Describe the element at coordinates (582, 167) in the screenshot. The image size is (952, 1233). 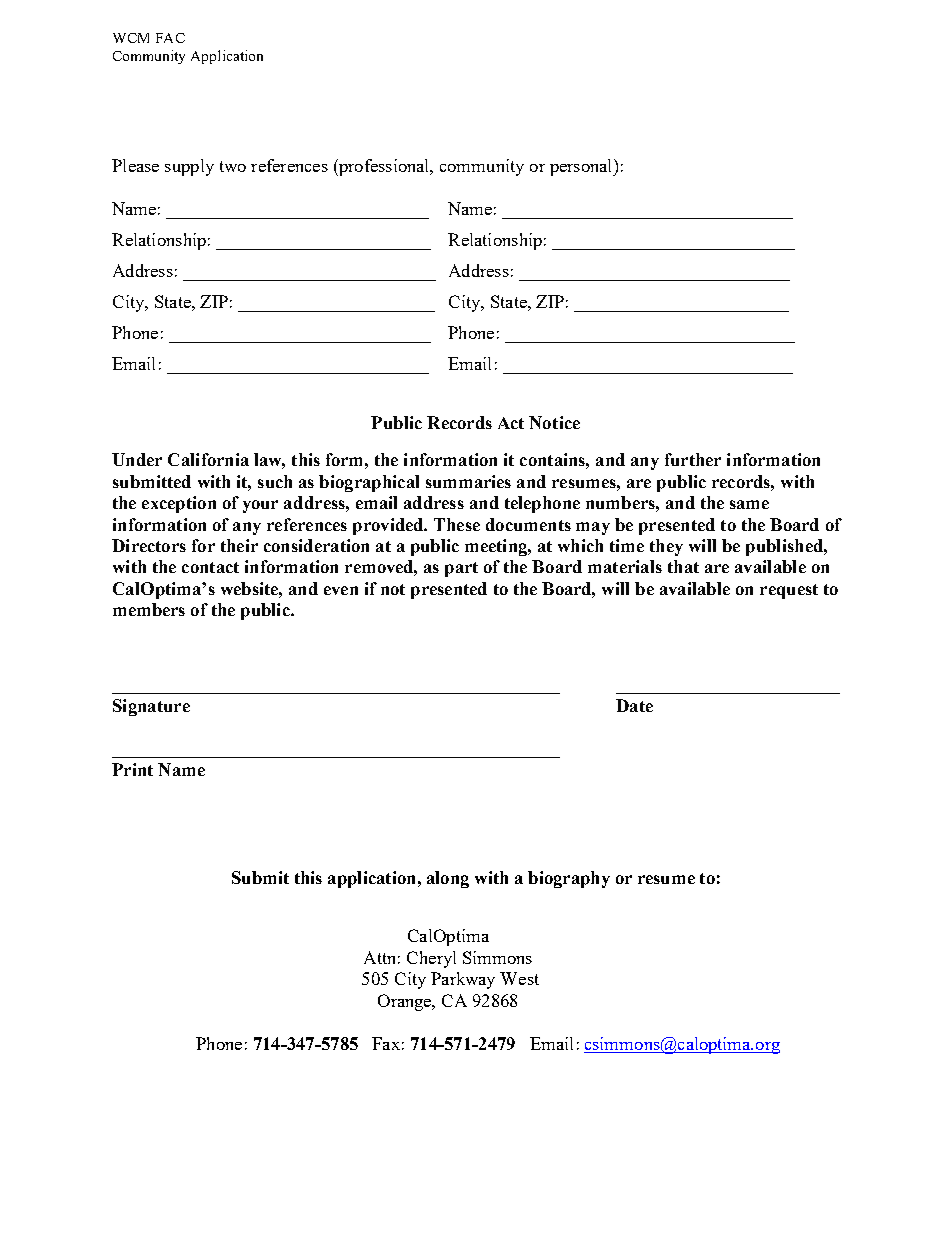
I see `personal` at that location.
